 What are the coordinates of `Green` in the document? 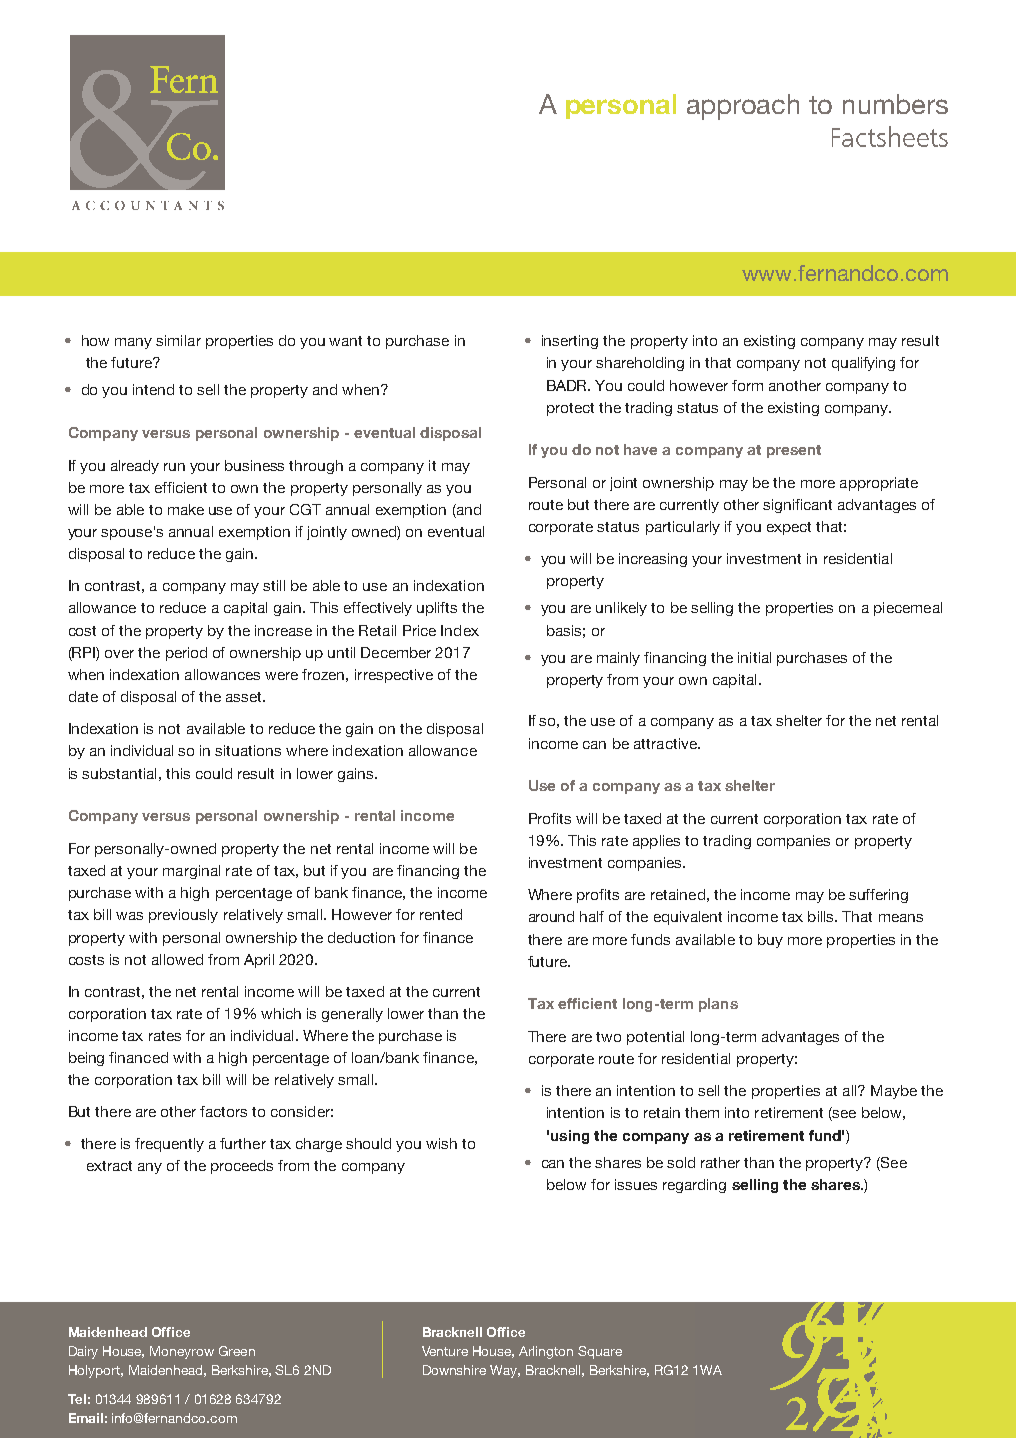 It's located at (237, 1351).
